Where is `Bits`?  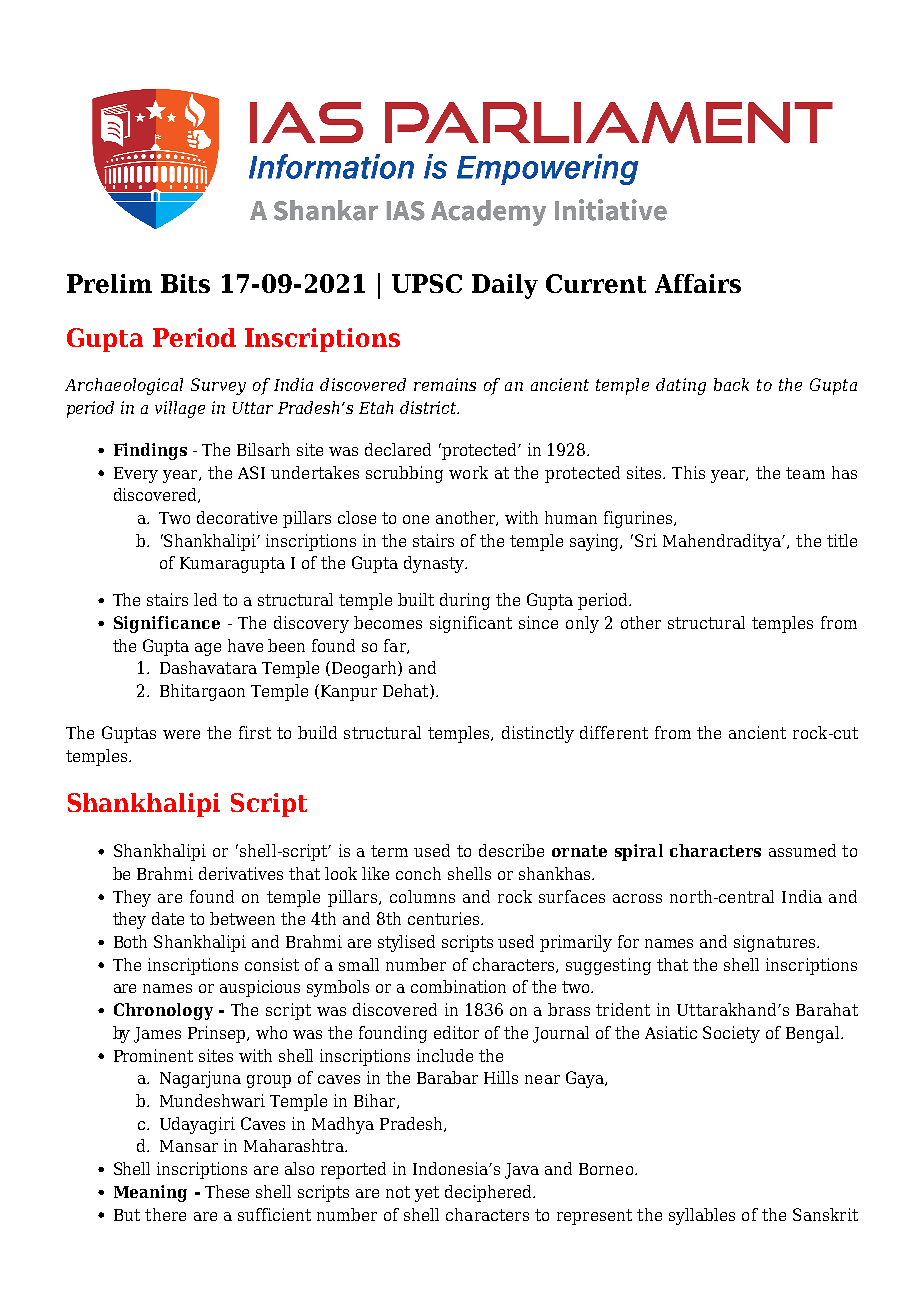
Bits is located at coordinates (185, 283).
